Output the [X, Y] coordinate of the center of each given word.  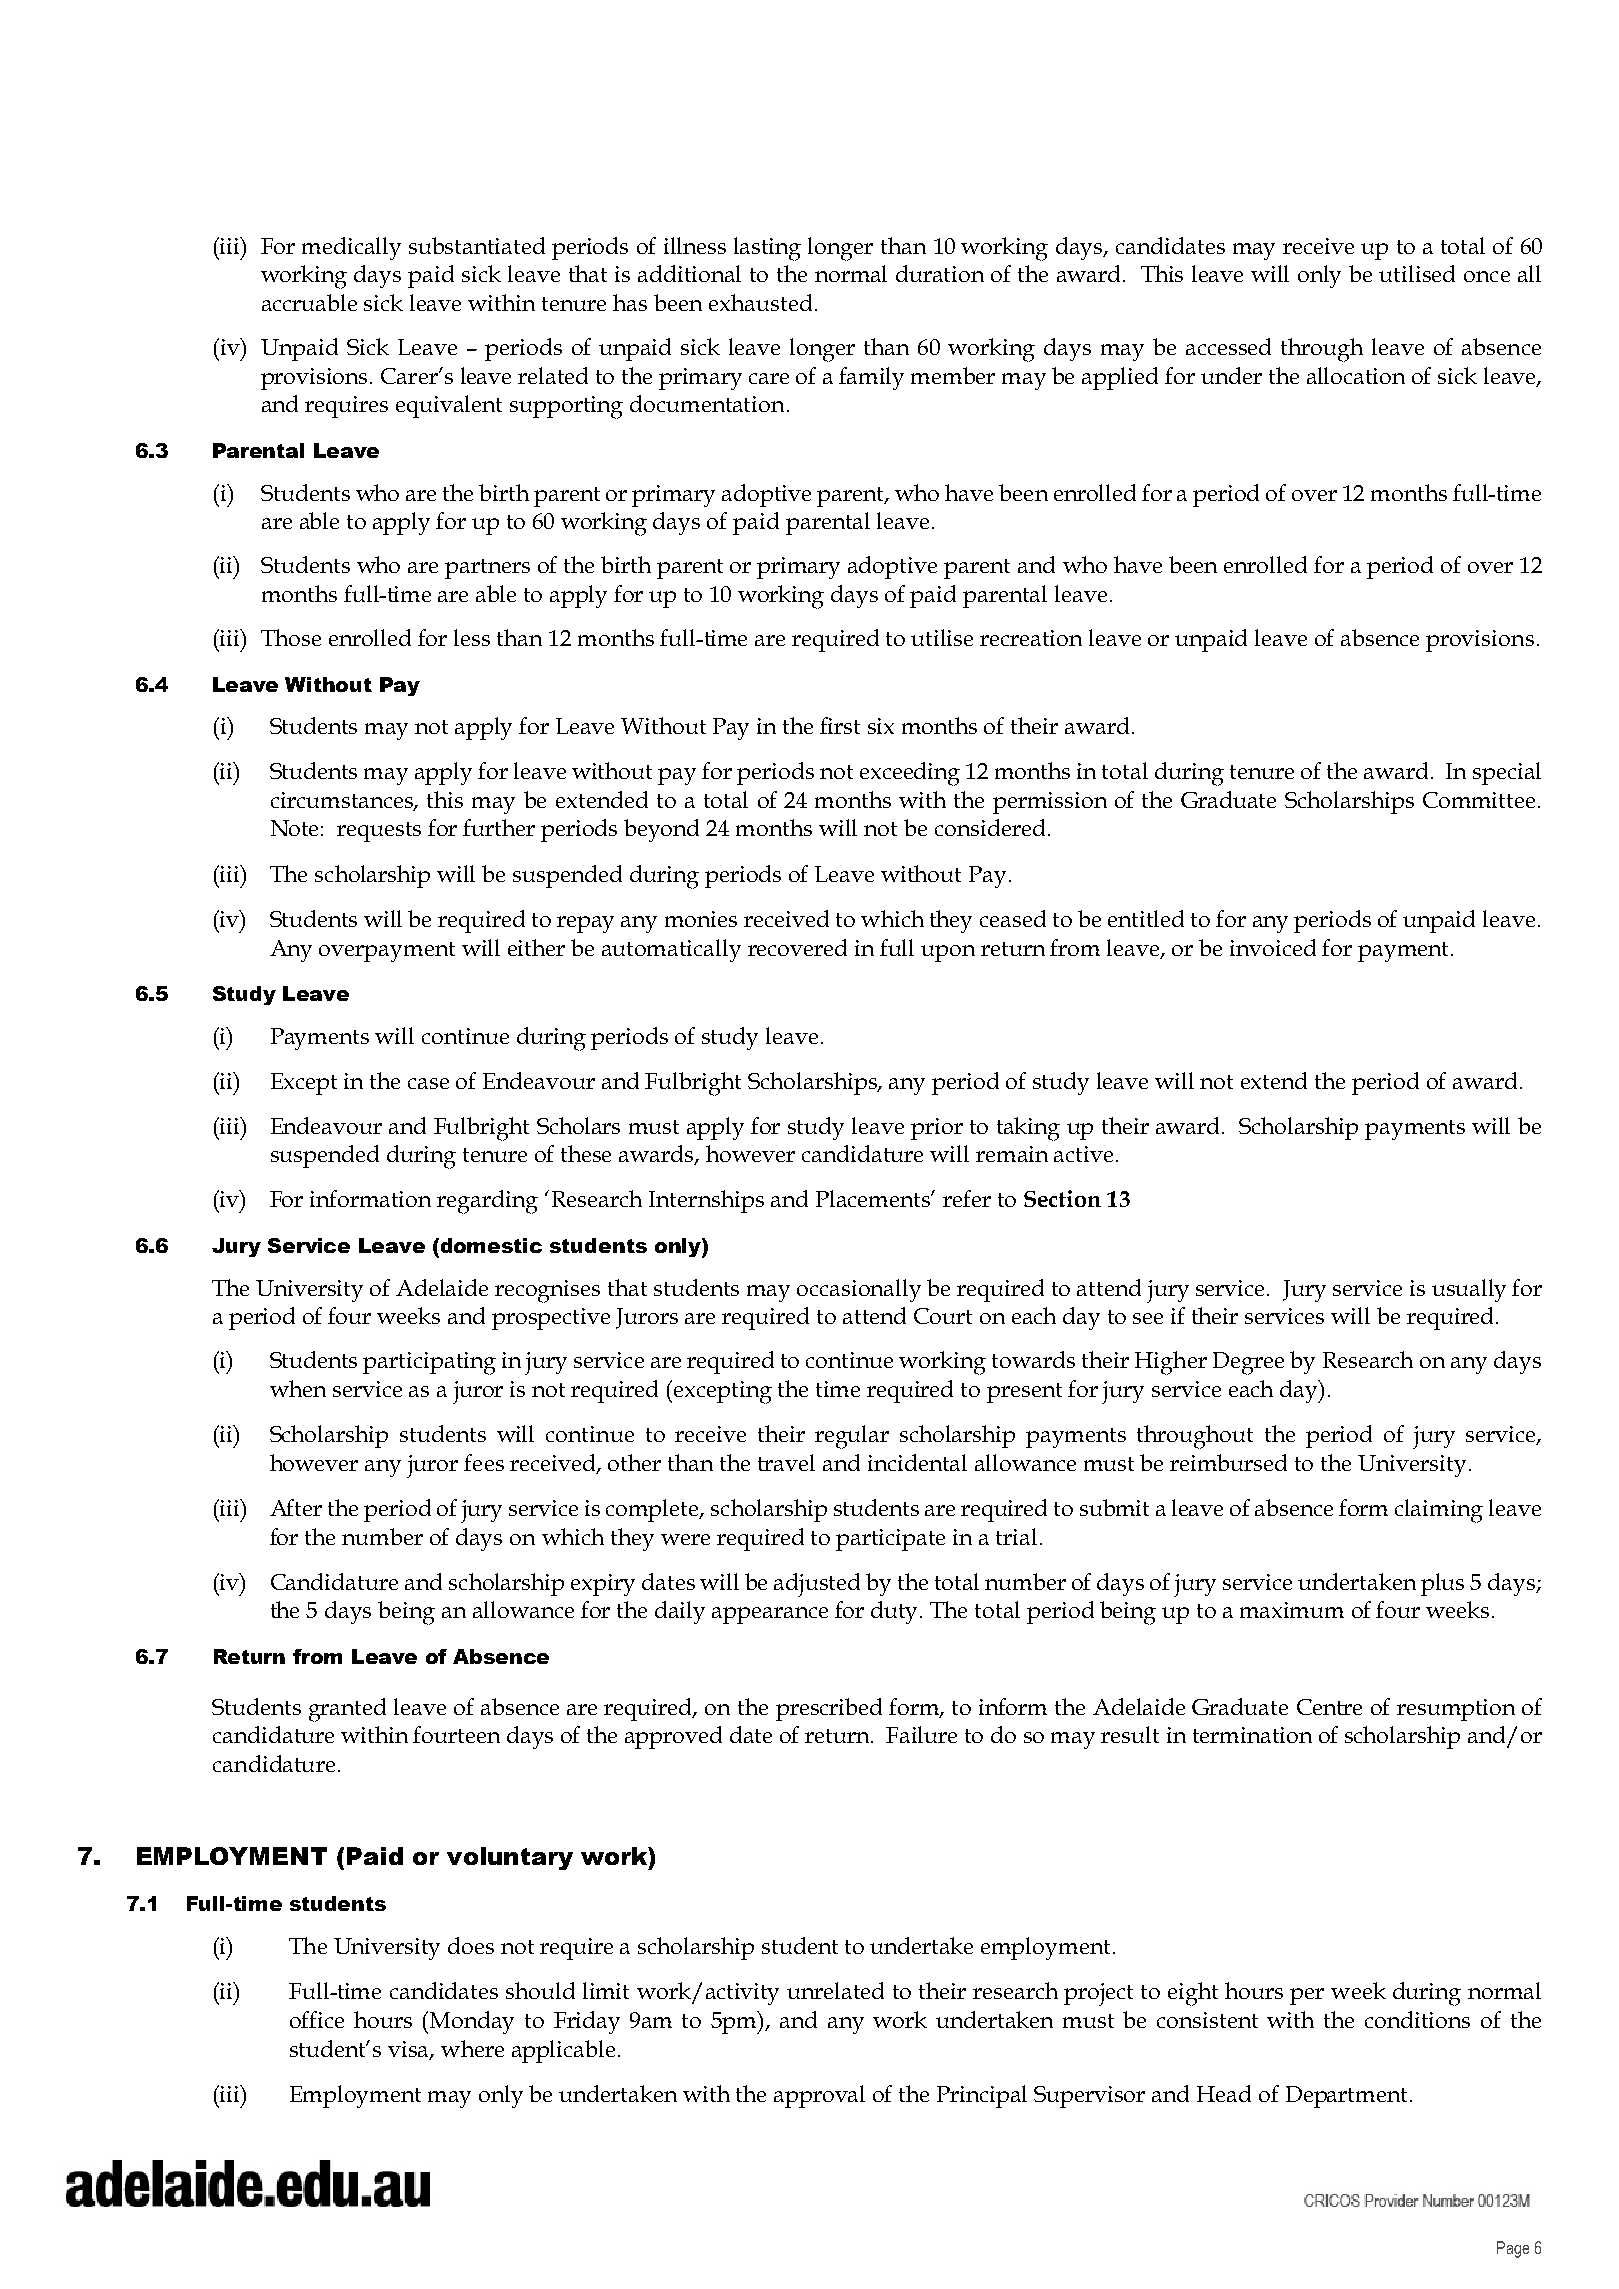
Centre [1329, 1707]
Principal [982, 2096]
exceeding [910, 774]
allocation [1356, 375]
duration [940, 273]
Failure [921, 1734]
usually [1469, 1290]
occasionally [859, 1290]
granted [347, 1710]
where [472, 2048]
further [499, 827]
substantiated [477, 245]
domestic [490, 1245]
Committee [1479, 800]
